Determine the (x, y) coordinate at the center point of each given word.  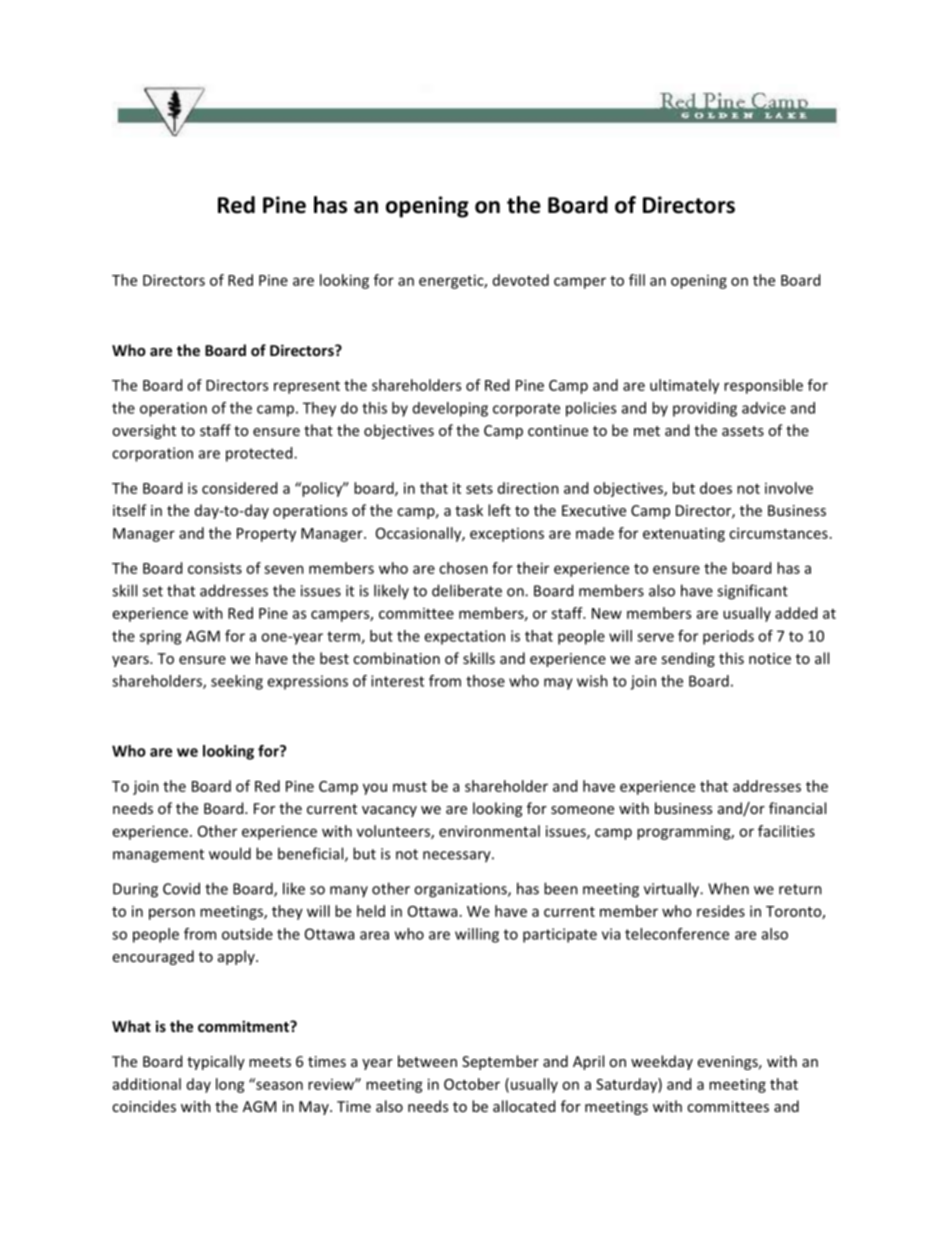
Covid (181, 888)
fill (637, 280)
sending (688, 659)
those (485, 681)
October (472, 1084)
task (469, 510)
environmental (489, 831)
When (728, 888)
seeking (237, 682)
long (230, 1085)
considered (239, 488)
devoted (521, 280)
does (716, 488)
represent (307, 387)
